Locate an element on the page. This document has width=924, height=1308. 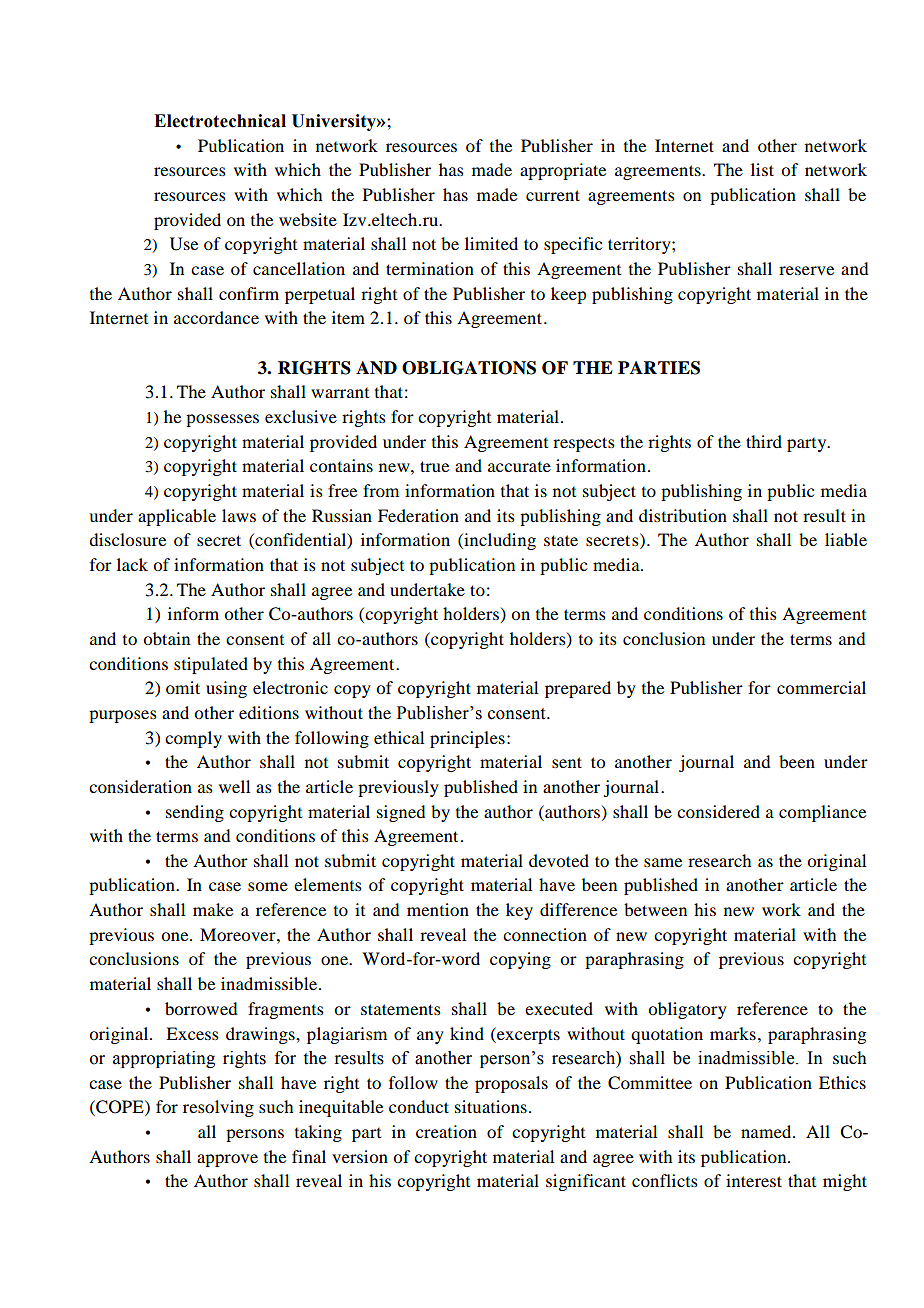
approve is located at coordinates (227, 1160).
